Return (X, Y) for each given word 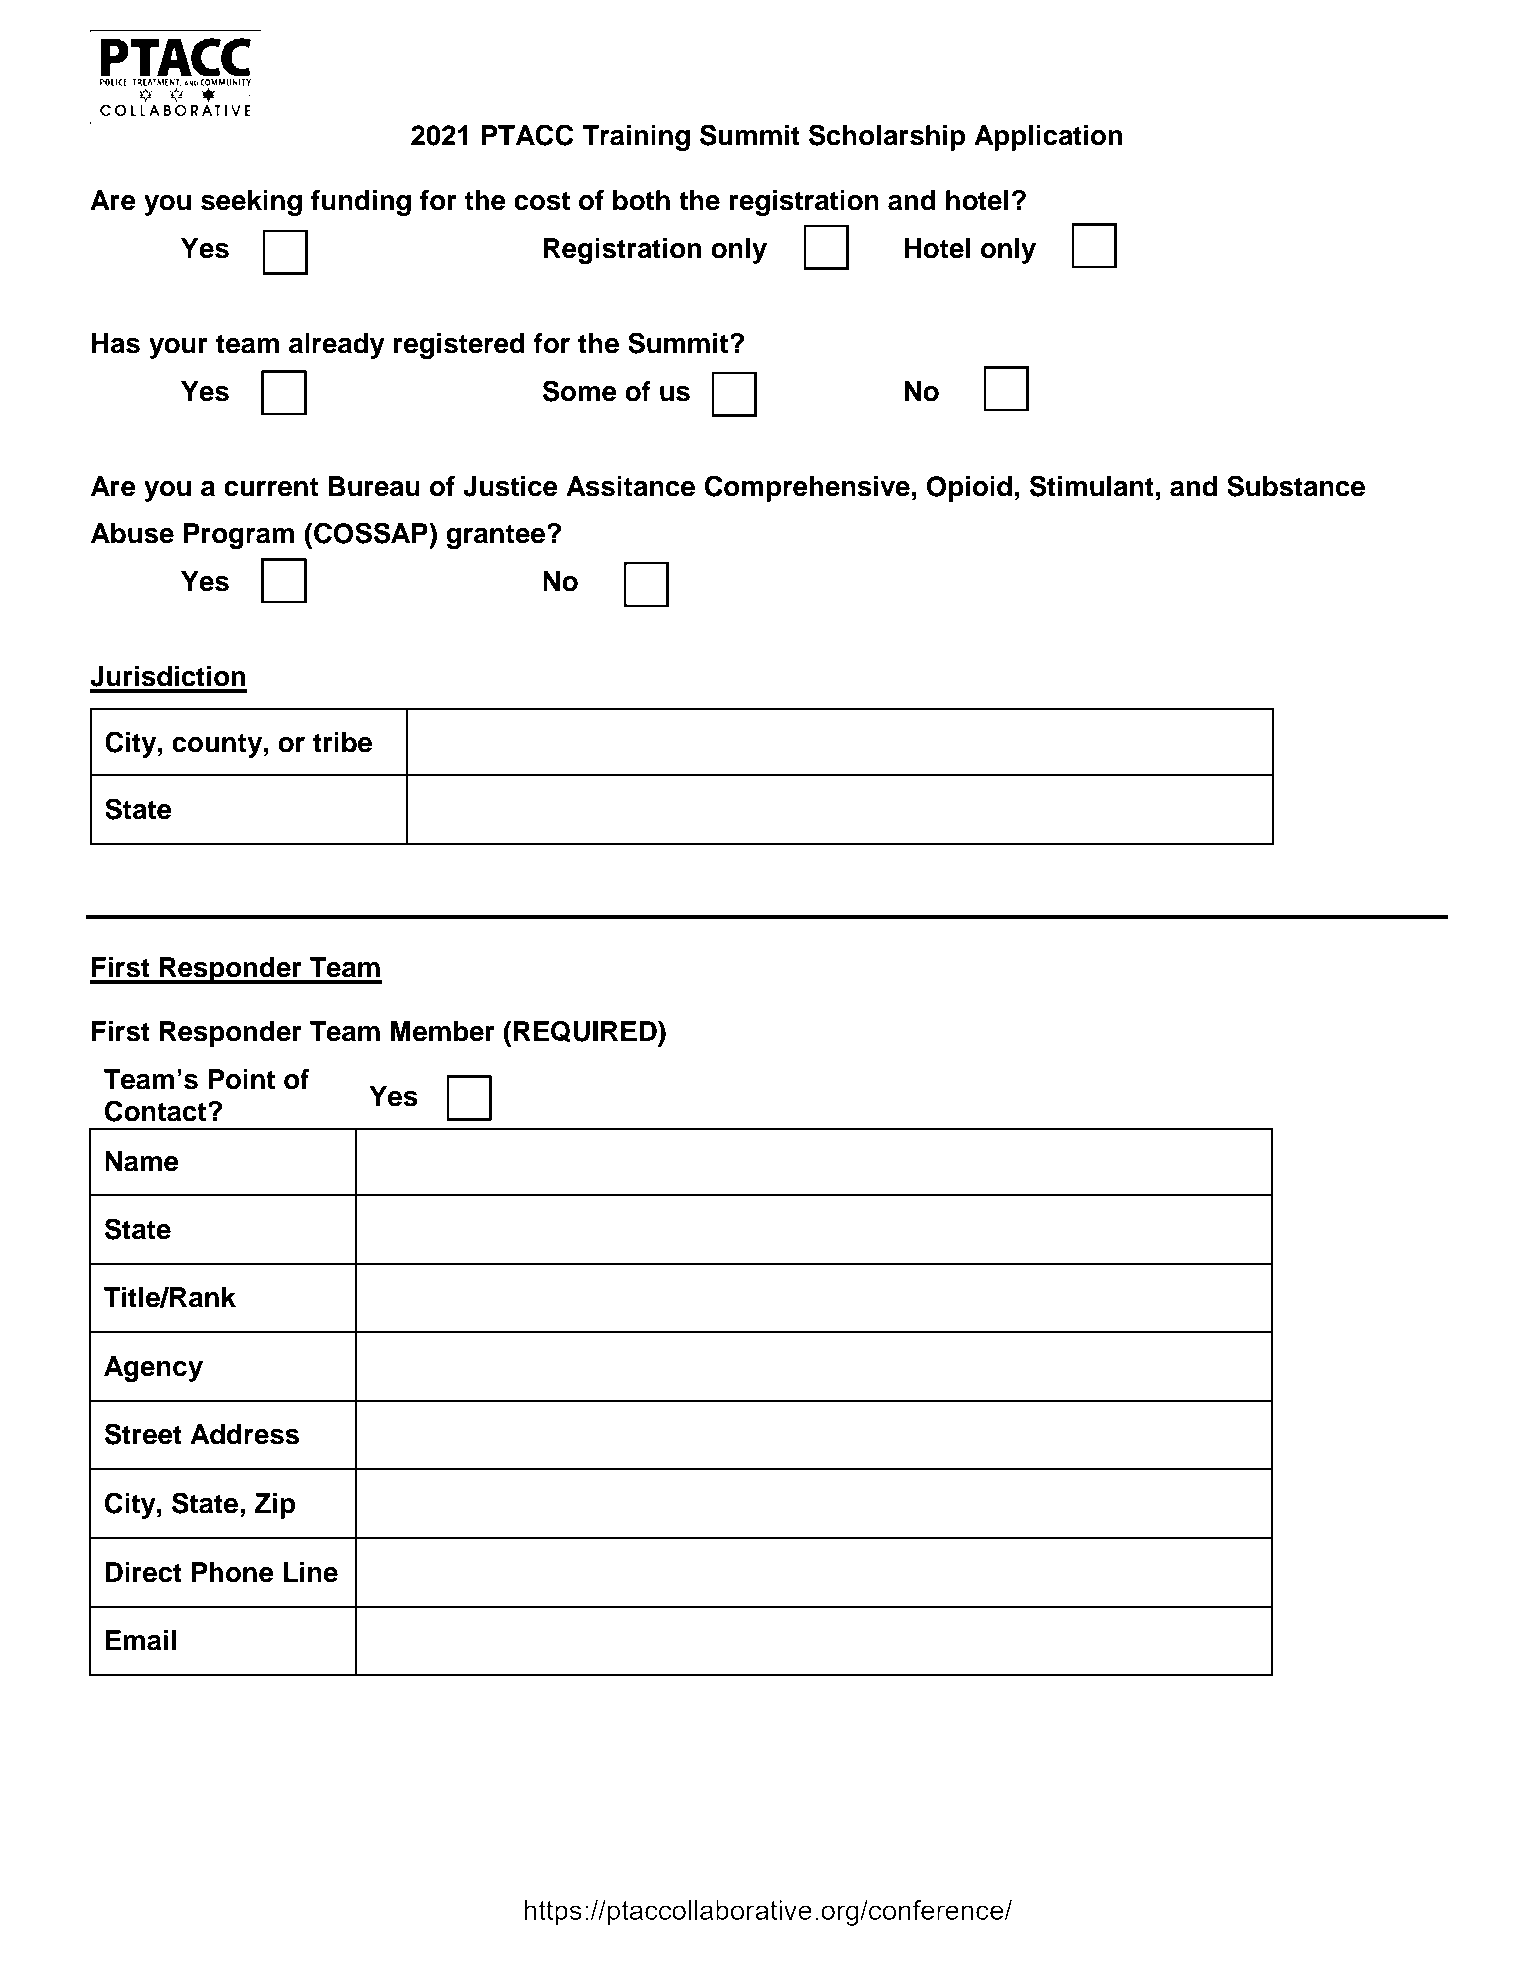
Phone (232, 1572)
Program (239, 536)
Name (142, 1161)
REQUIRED (586, 1031)
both (641, 200)
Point (241, 1079)
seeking (251, 203)
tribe (342, 742)
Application (1048, 138)
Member (442, 1031)
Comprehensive (807, 488)
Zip (275, 1506)
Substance (1296, 486)
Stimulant (1091, 486)
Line (311, 1572)
